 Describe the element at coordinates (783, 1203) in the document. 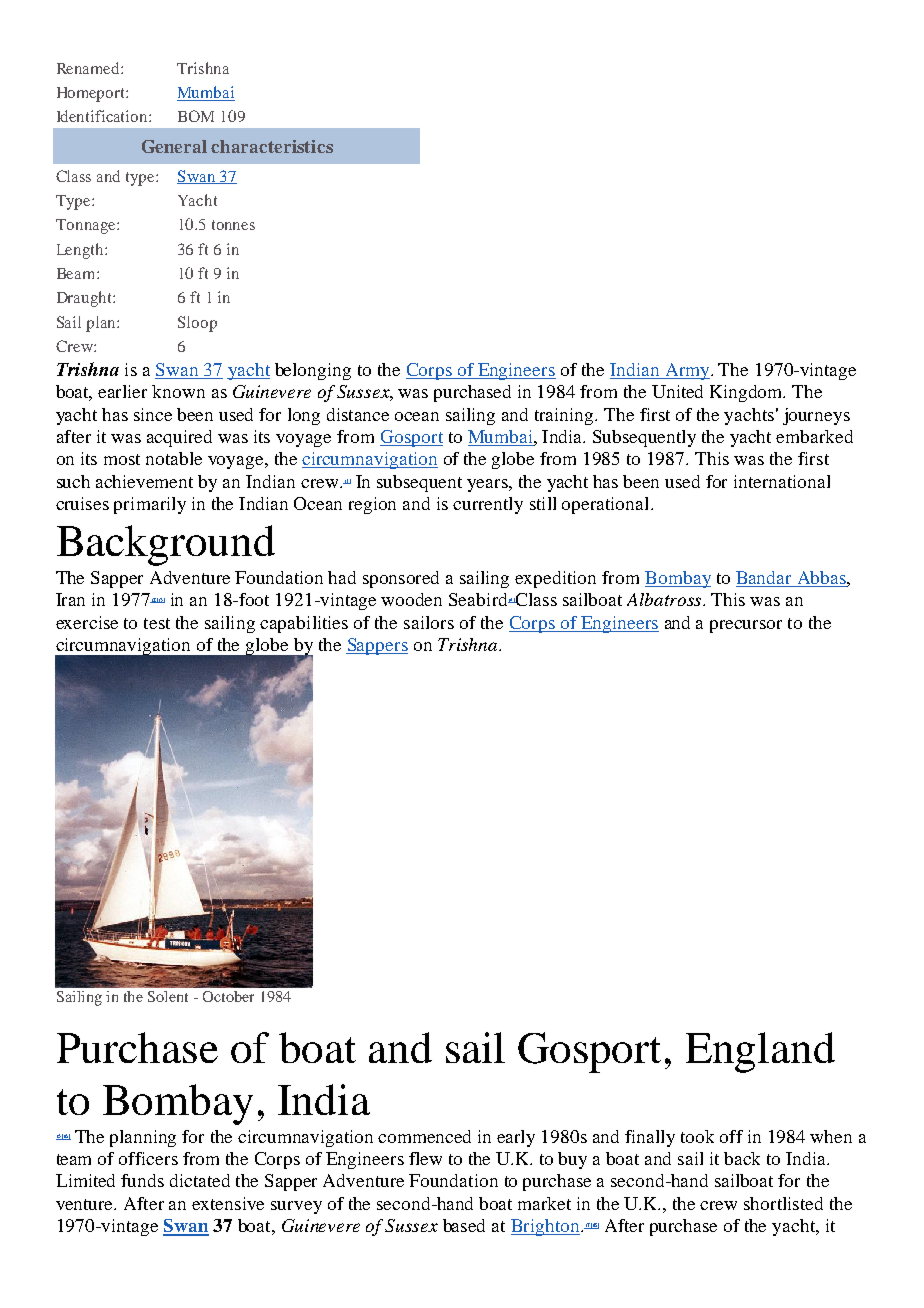

I see `shortlisted` at that location.
